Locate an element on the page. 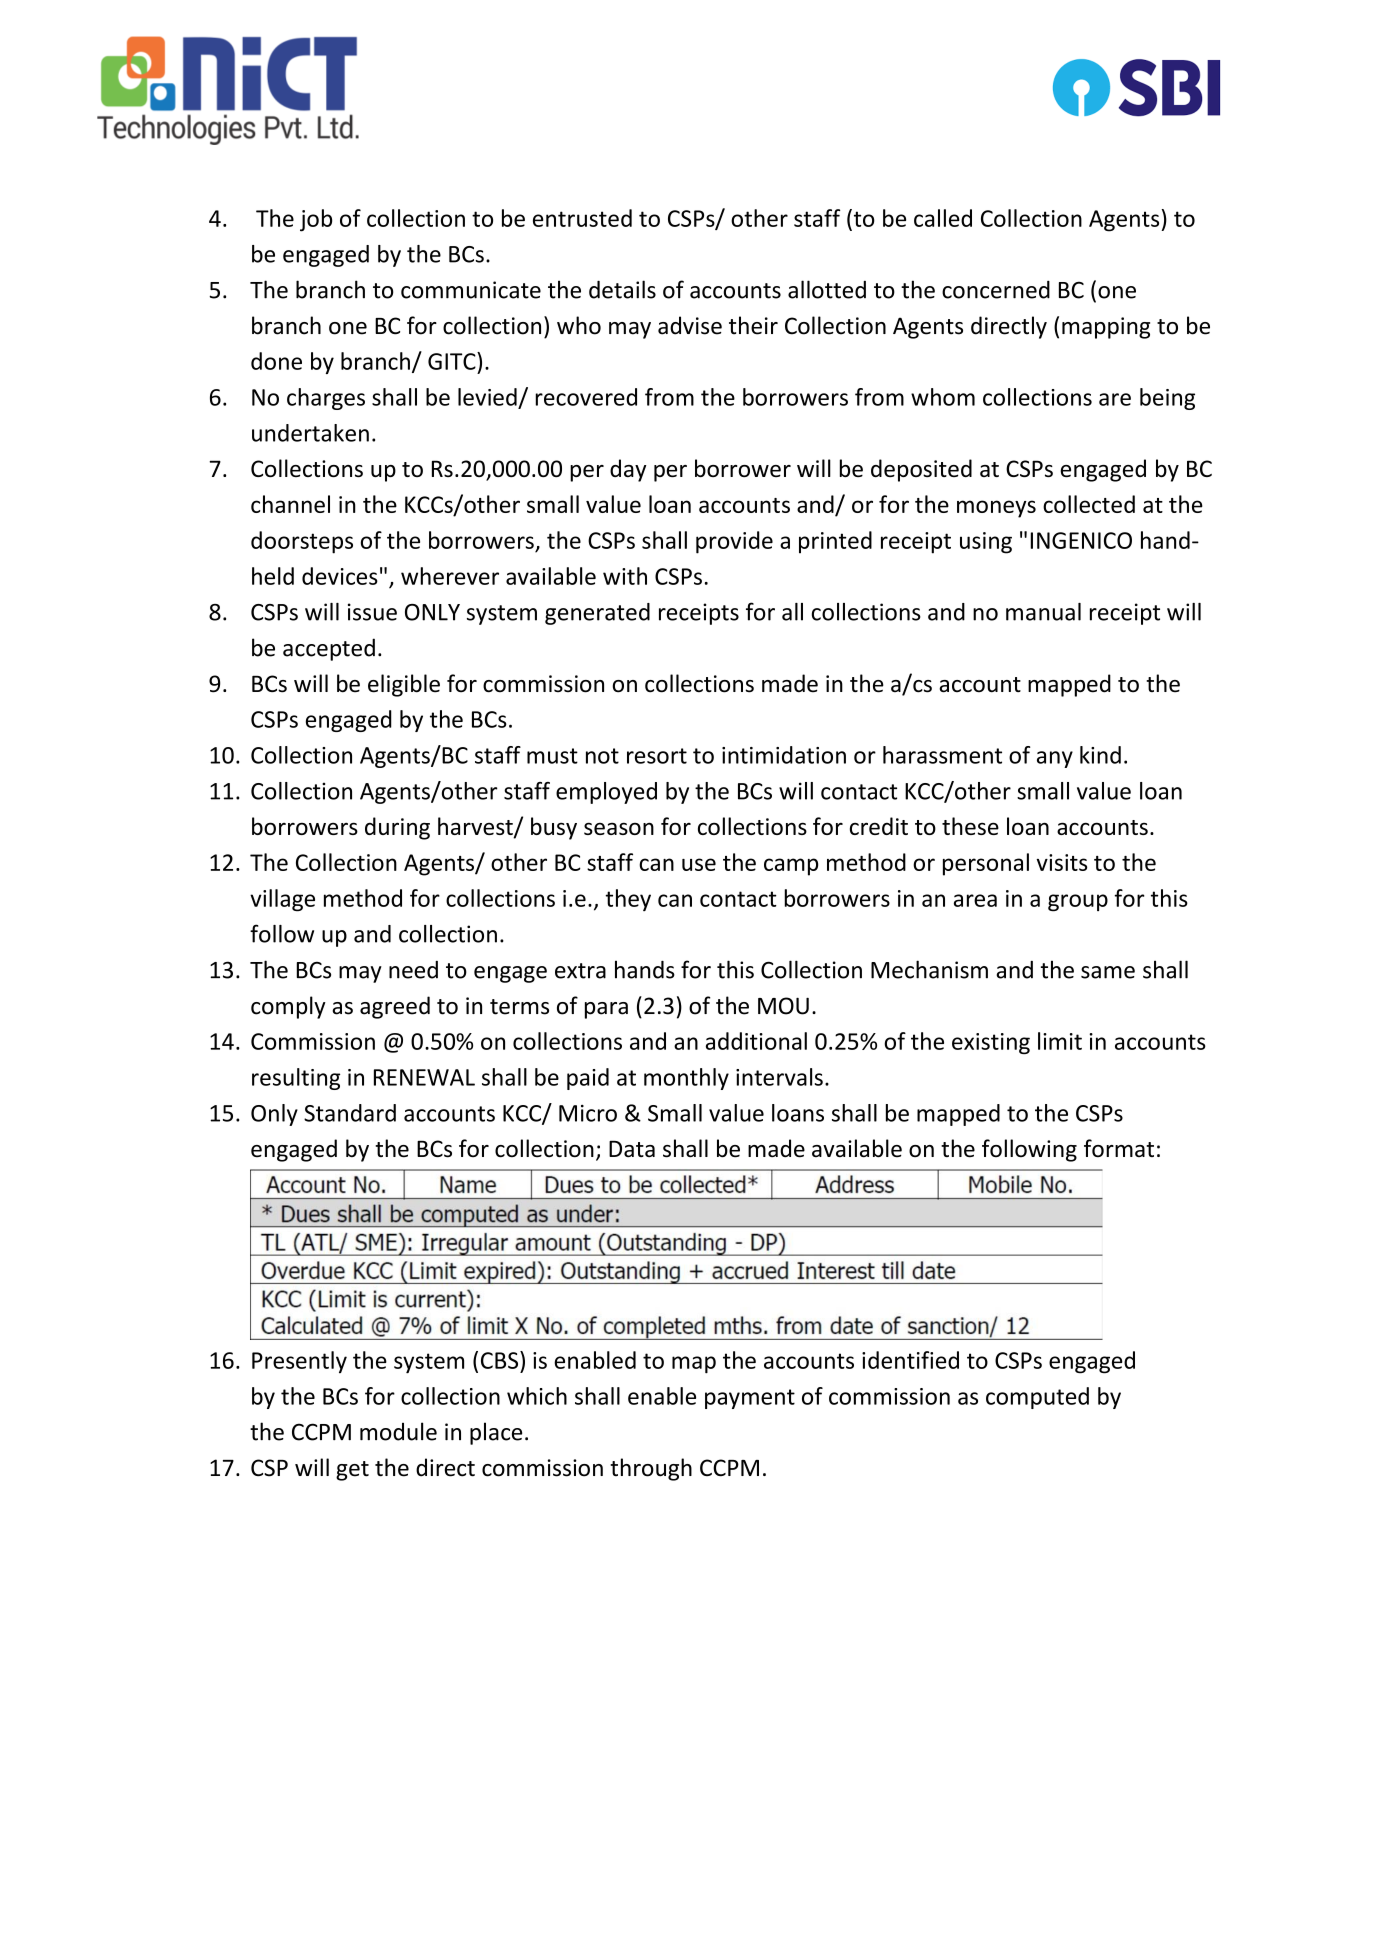 This document has height=1951, width=1379. their is located at coordinates (753, 325).
